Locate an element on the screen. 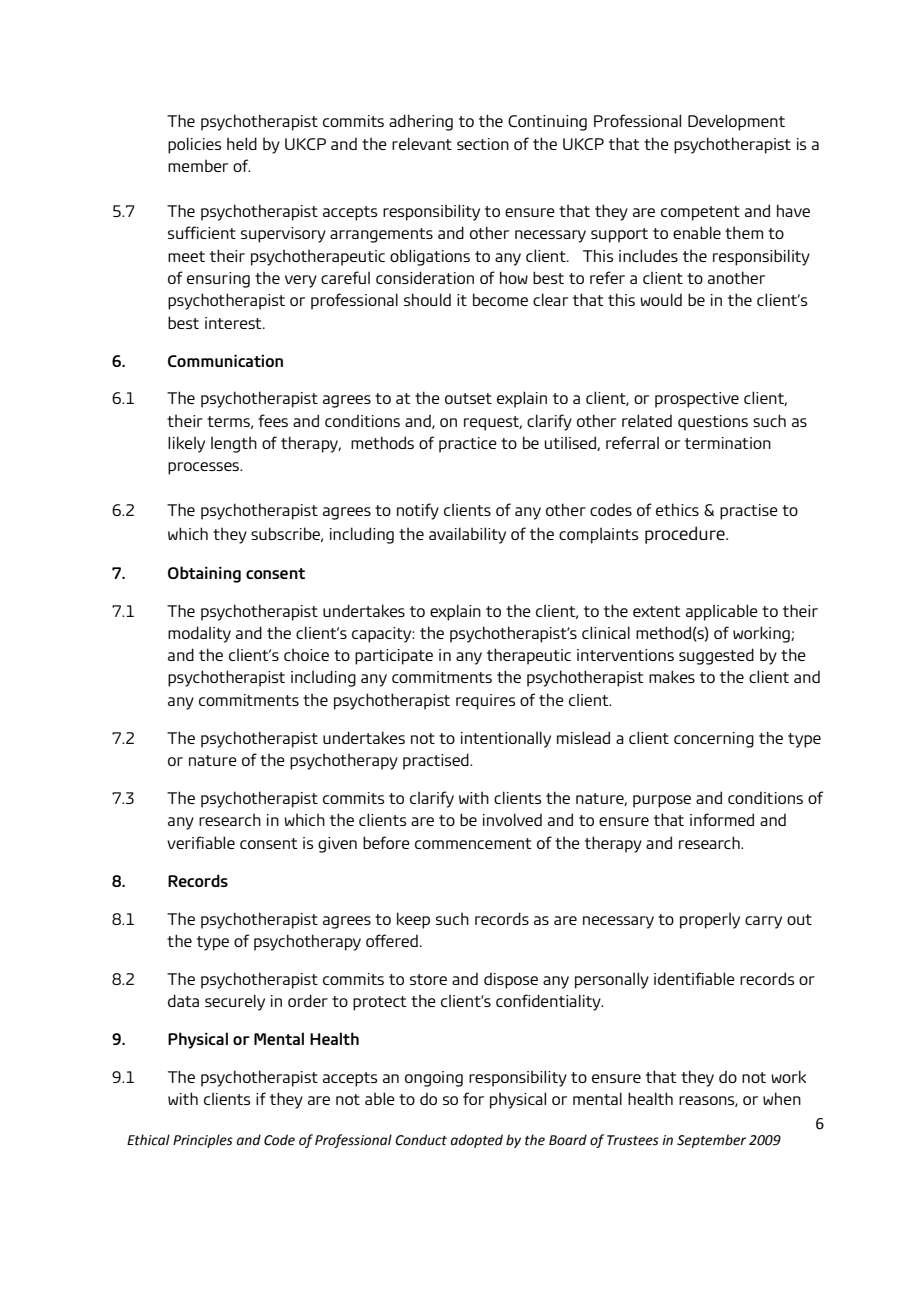 The height and width of the screenshot is (1308, 924). participate is located at coordinates (394, 657).
